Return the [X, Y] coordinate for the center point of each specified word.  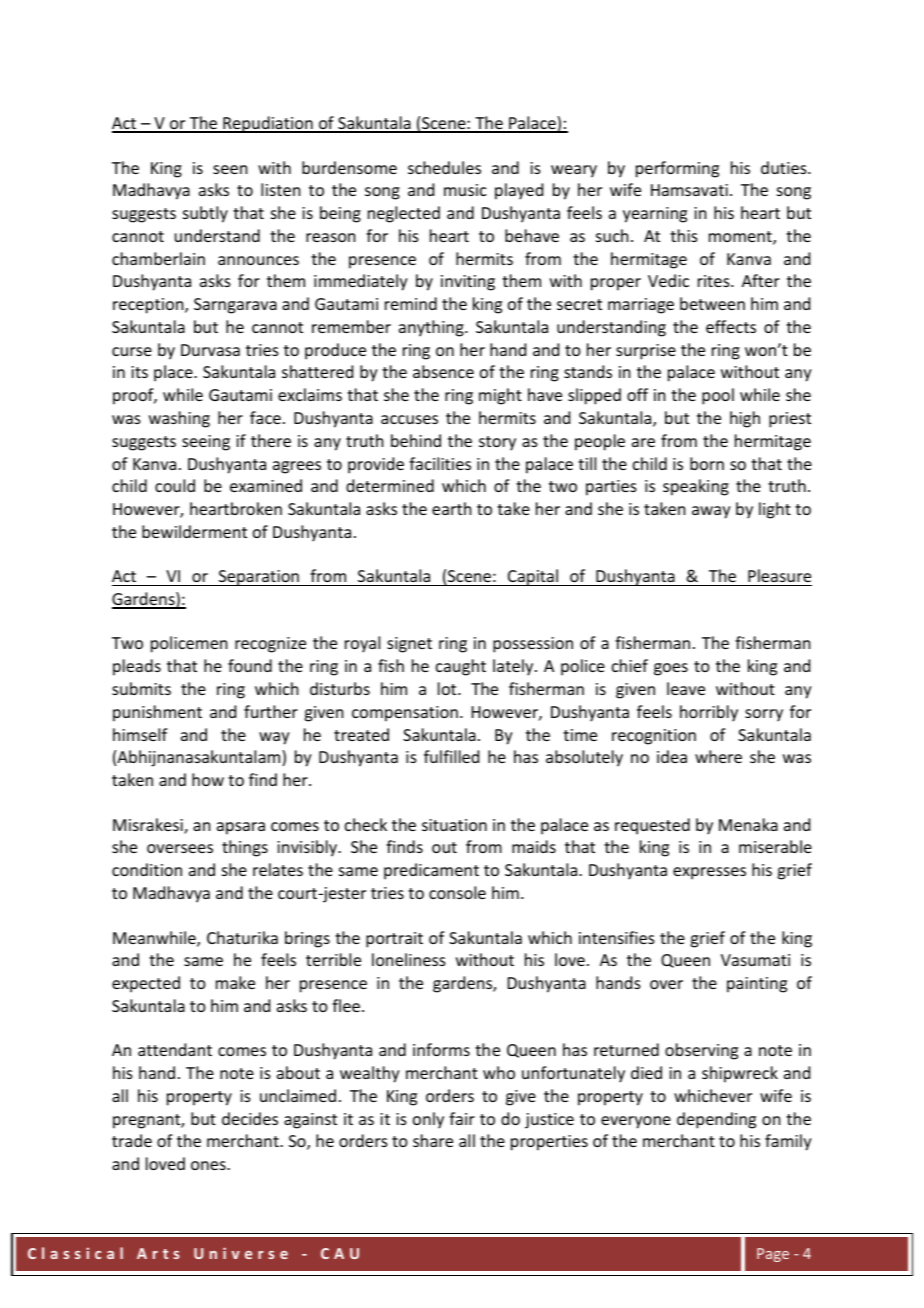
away [711, 512]
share [433, 1140]
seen [230, 169]
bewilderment [194, 531]
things [245, 848]
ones [209, 1165]
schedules [444, 167]
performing [677, 169]
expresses [709, 873]
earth [451, 508]
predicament [431, 871]
